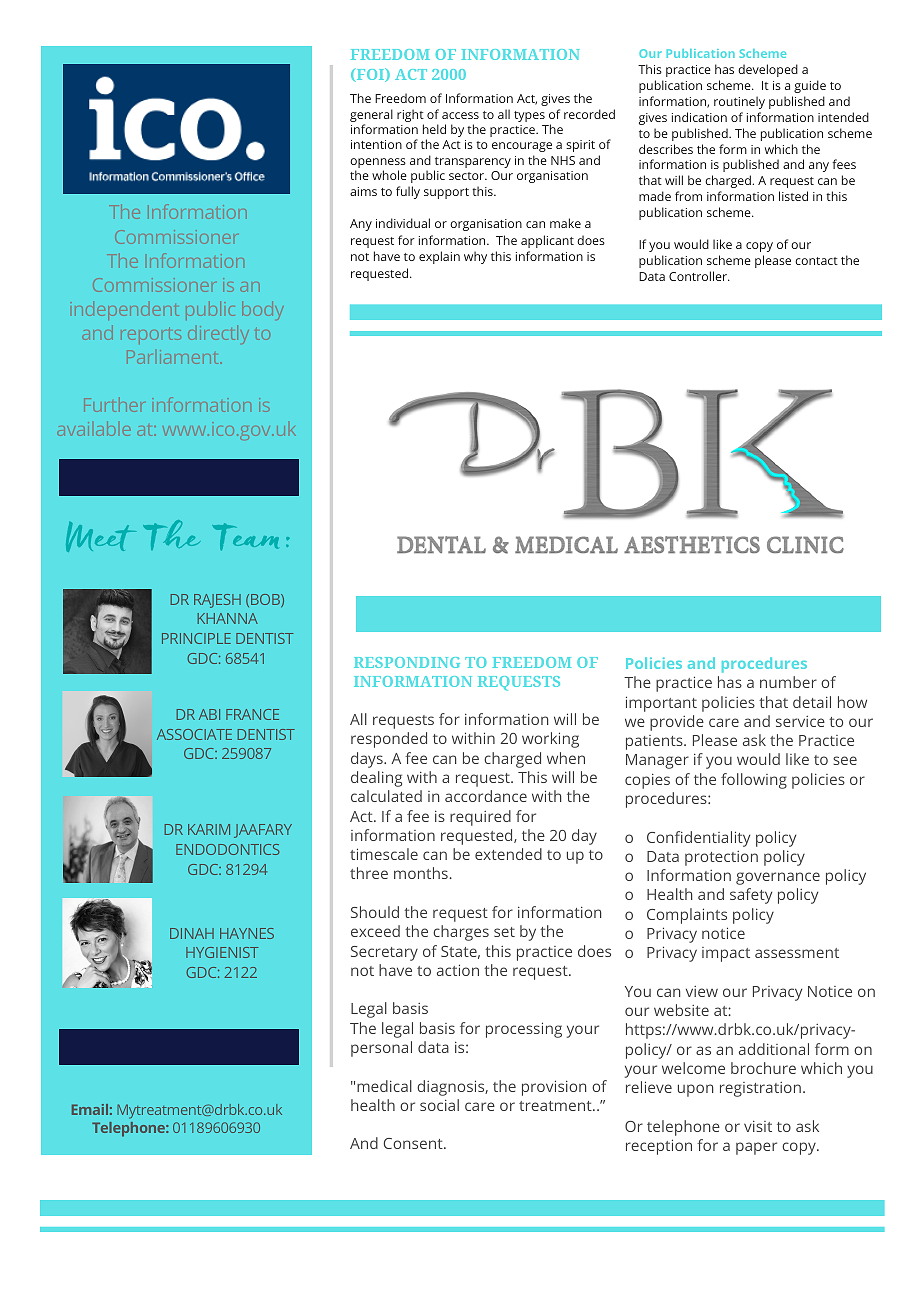 Image resolution: width=924 pixels, height=1308 pixels. What do you see at coordinates (228, 618) in the page?
I see `KHANNA` at bounding box center [228, 618].
